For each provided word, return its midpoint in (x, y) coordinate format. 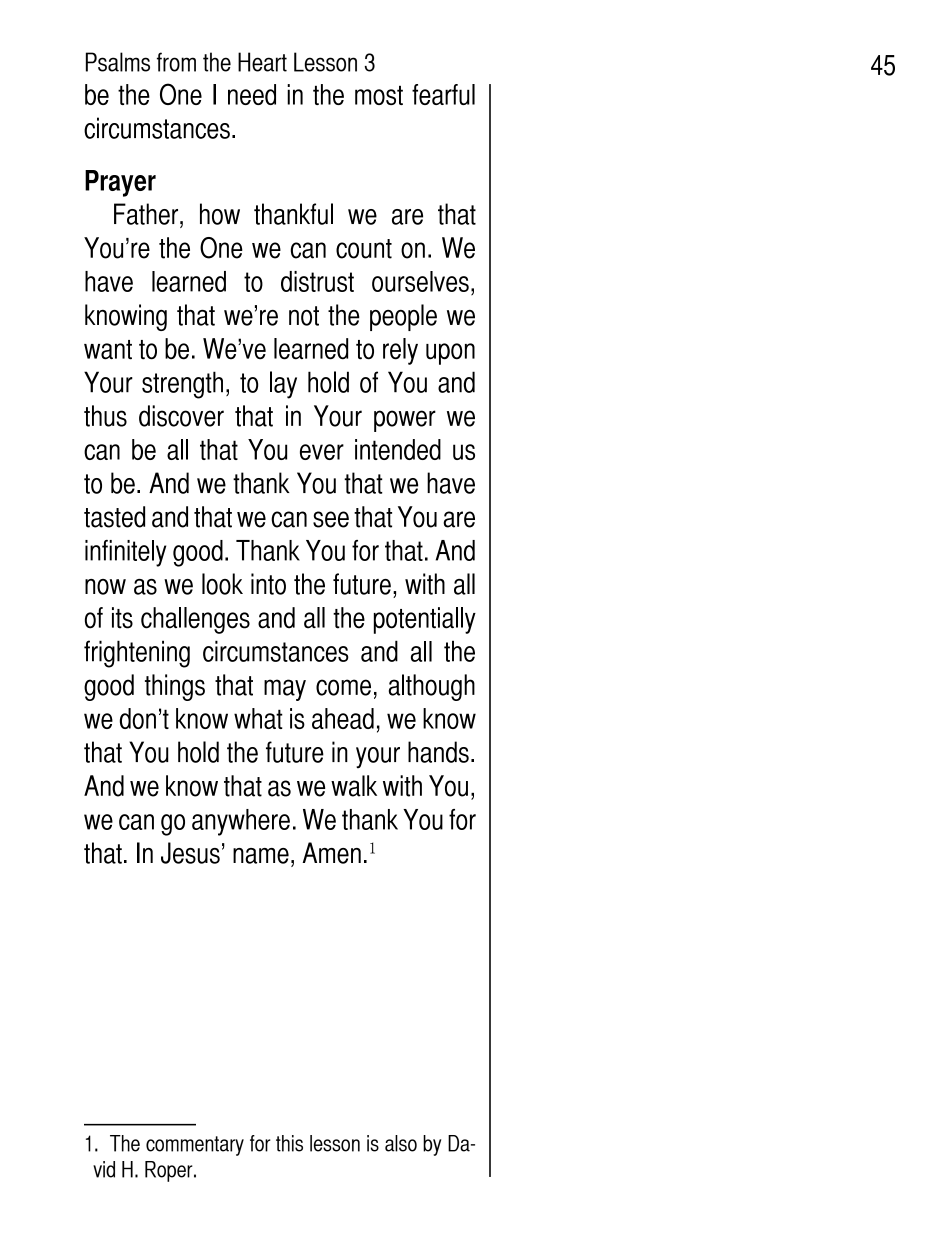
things (175, 687)
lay (283, 385)
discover (181, 416)
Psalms (118, 62)
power (405, 421)
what (258, 718)
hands (438, 752)
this (289, 1143)
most (379, 95)
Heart (262, 62)
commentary (195, 1146)
